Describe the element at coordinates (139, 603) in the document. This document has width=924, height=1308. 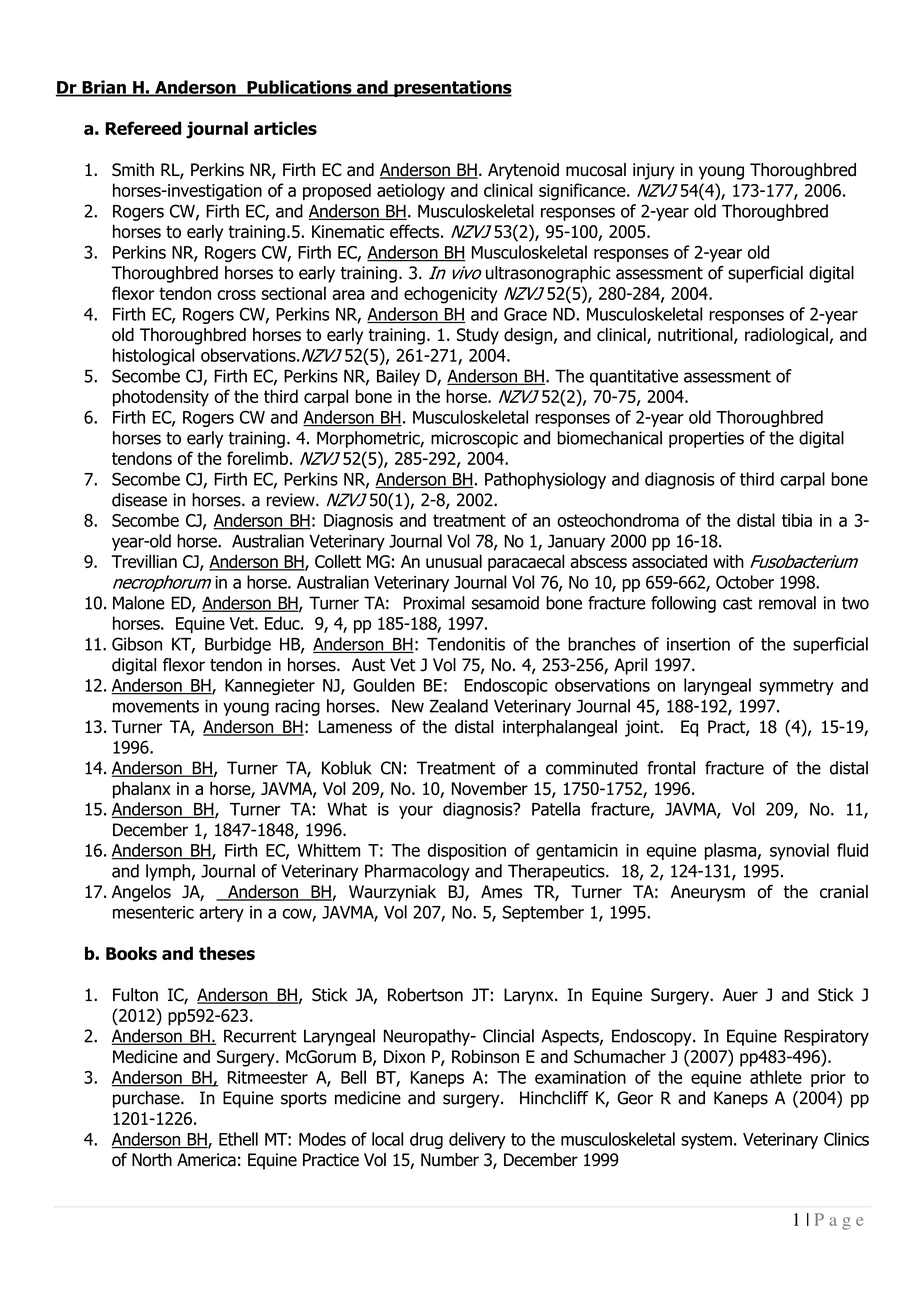
I see `Malone` at that location.
